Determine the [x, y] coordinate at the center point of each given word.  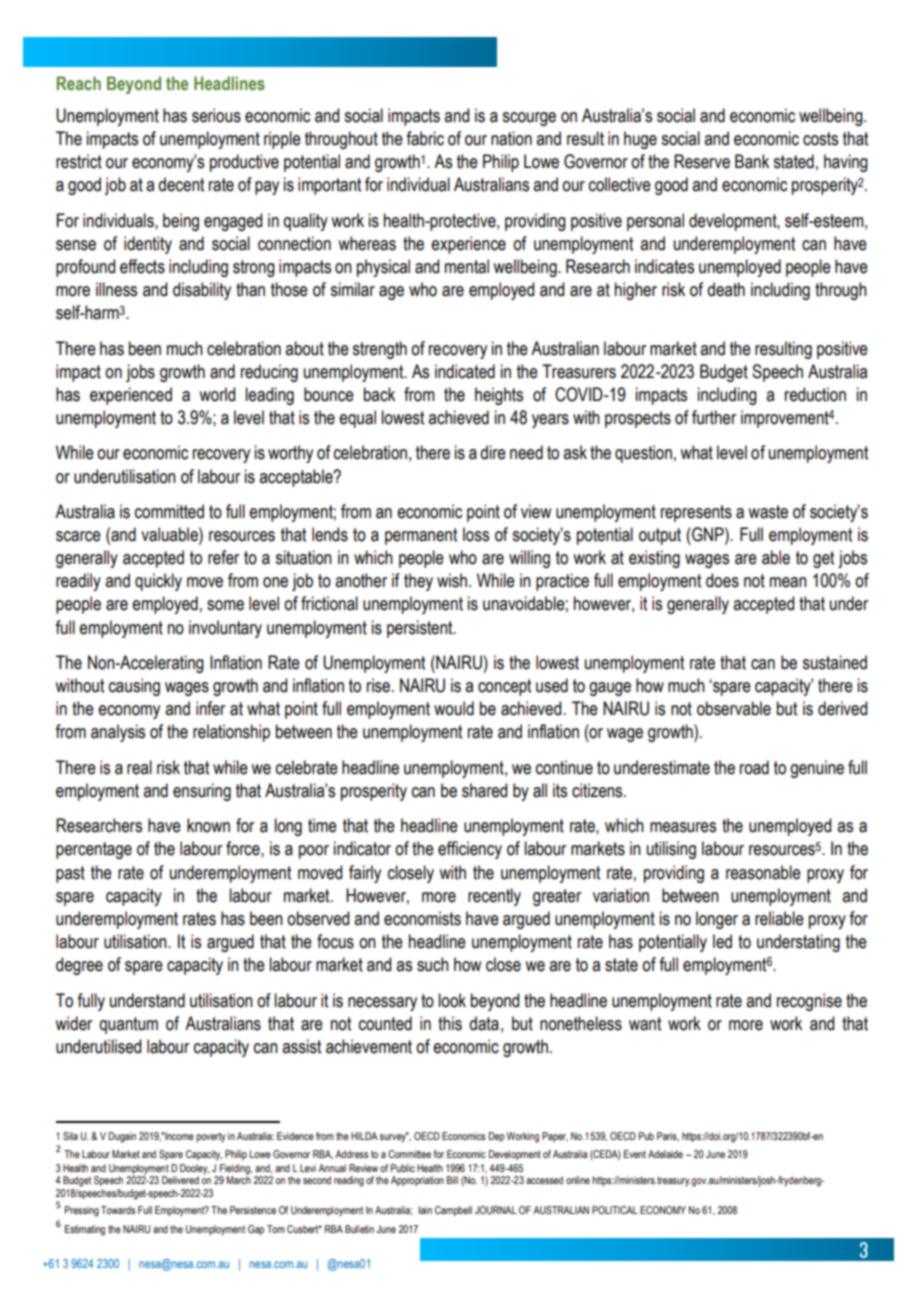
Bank [752, 161]
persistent [421, 629]
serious [216, 115]
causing [134, 687]
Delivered [180, 1180]
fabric [425, 138]
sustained [834, 662]
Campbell [453, 1211]
